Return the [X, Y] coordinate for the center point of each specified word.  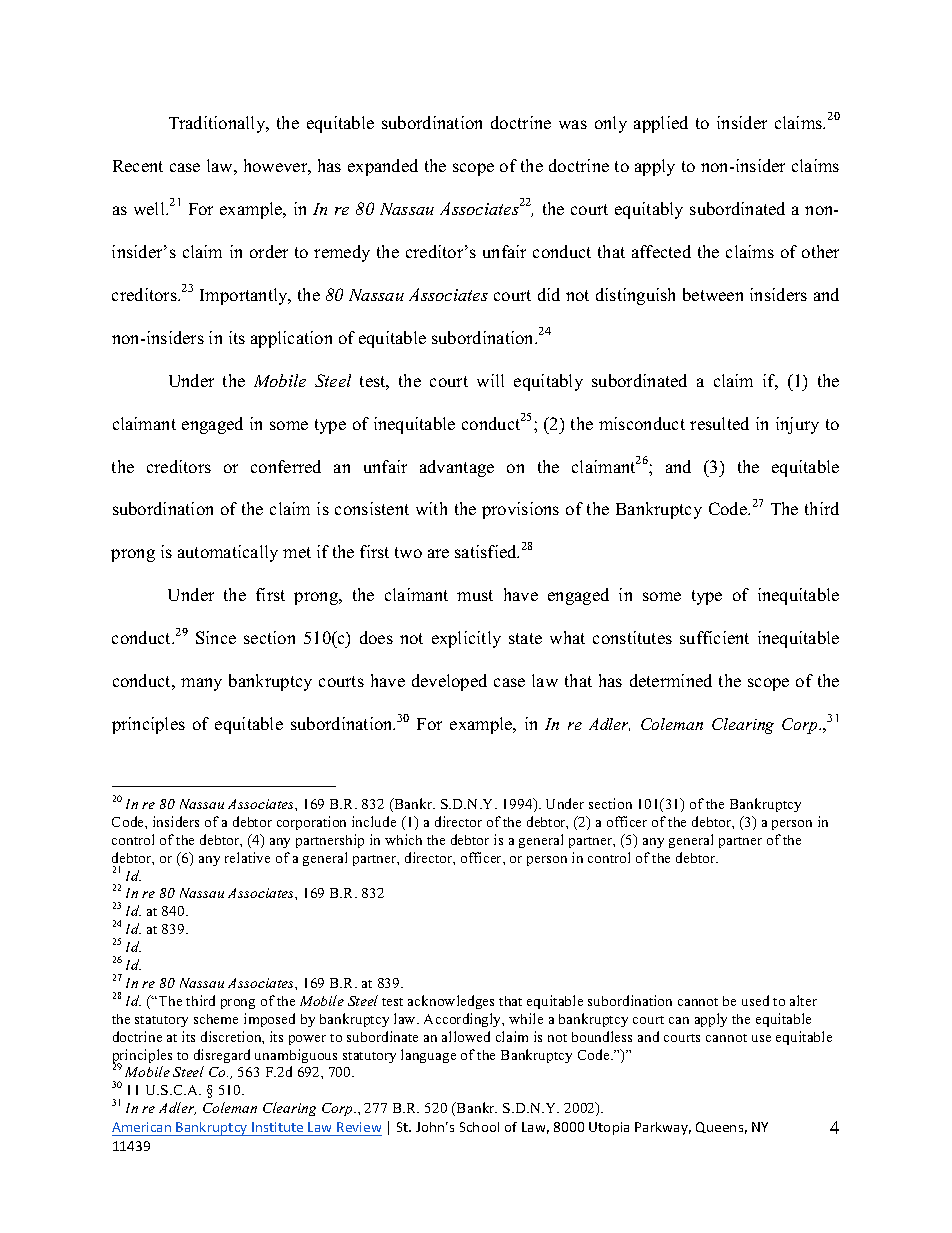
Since [216, 637]
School [479, 1127]
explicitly [466, 639]
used [755, 1000]
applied [661, 124]
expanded [383, 167]
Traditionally [218, 124]
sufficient [714, 637]
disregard [222, 1056]
